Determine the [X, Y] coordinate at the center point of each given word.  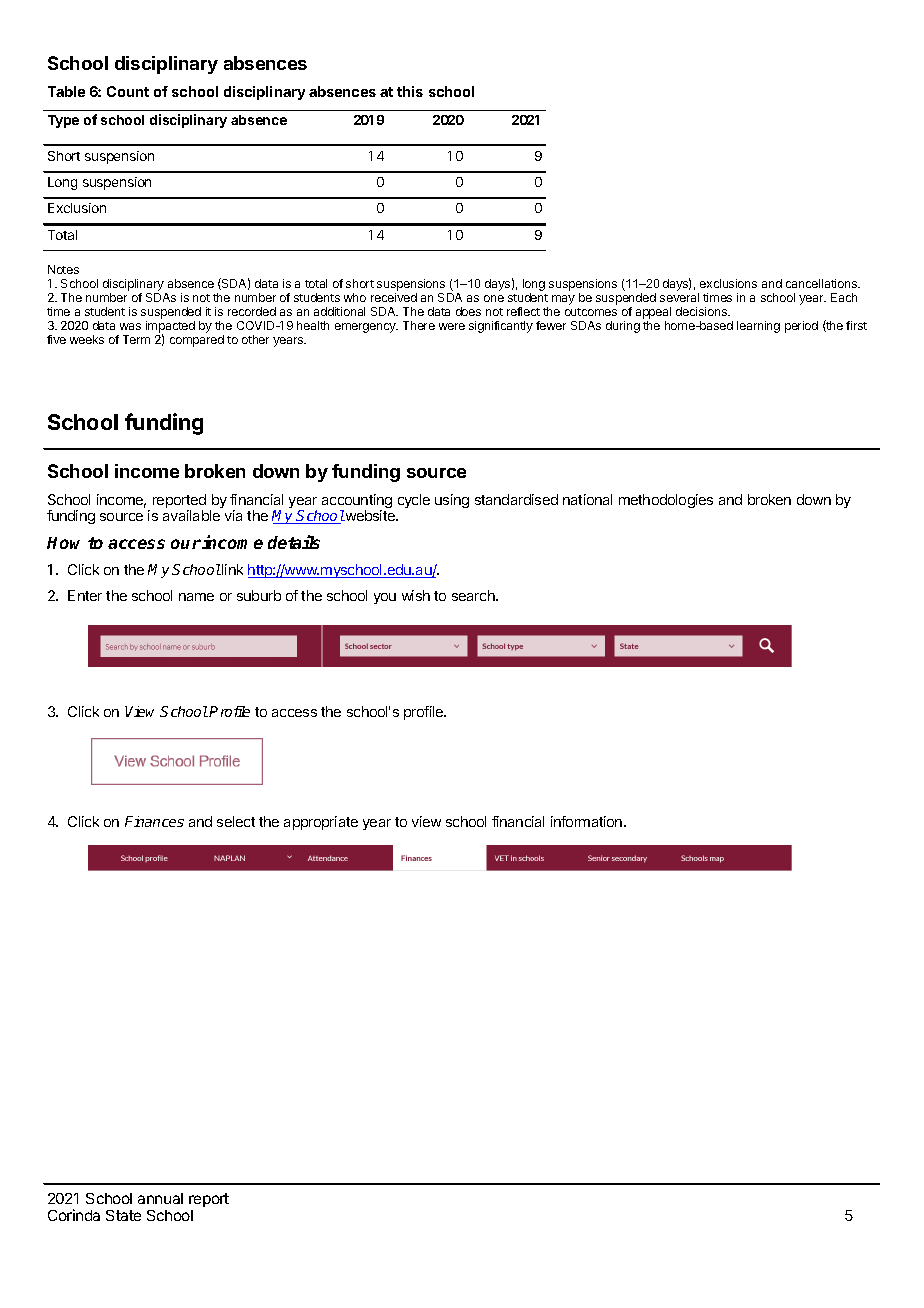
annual [160, 1198]
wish [416, 595]
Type [63, 121]
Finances [154, 821]
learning [758, 327]
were [452, 326]
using [452, 501]
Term [136, 339]
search [474, 595]
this [410, 91]
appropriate [321, 823]
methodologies [666, 501]
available [191, 515]
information [588, 821]
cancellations [822, 283]
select [236, 821]
